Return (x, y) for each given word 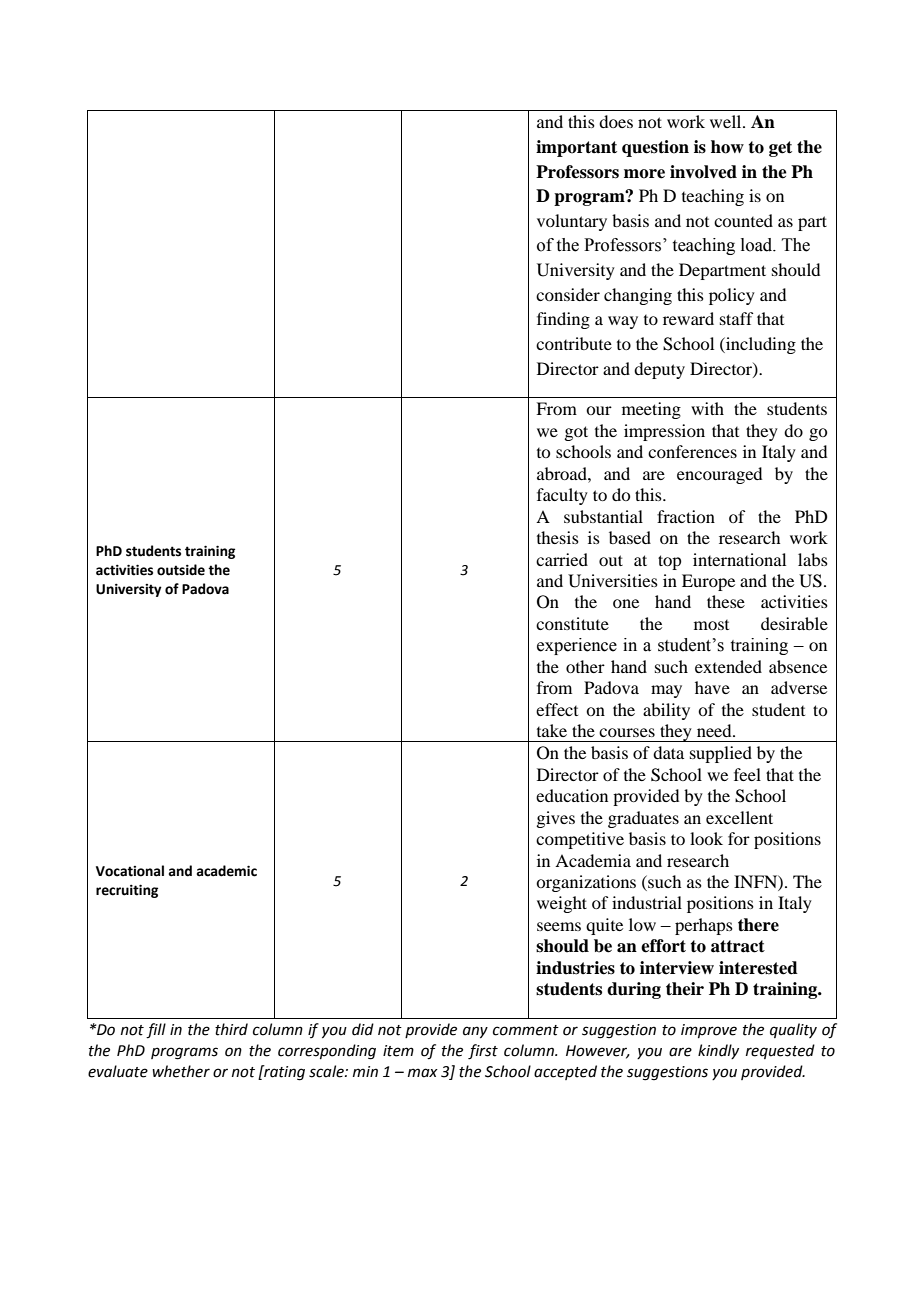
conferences (692, 451)
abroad (563, 473)
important (576, 148)
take (552, 730)
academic (227, 871)
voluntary (572, 222)
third (231, 1029)
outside (181, 570)
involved (703, 172)
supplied (721, 754)
